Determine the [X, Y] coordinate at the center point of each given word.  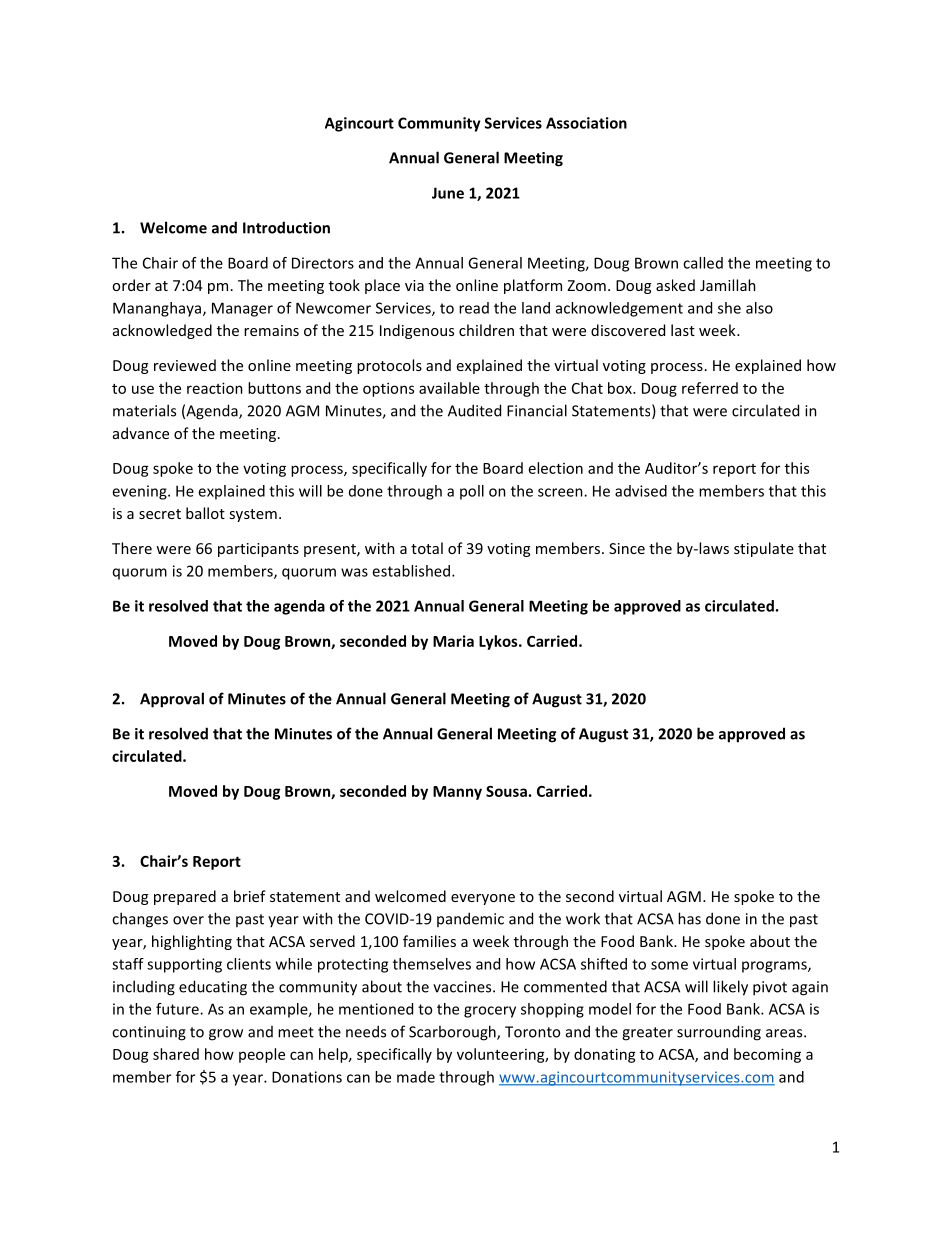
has [689, 918]
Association [586, 123]
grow [226, 1035]
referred [710, 388]
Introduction [286, 227]
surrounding [719, 1033]
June [448, 193]
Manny [457, 793]
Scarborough [453, 1033]
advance [141, 433]
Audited [474, 410]
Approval [172, 700]
